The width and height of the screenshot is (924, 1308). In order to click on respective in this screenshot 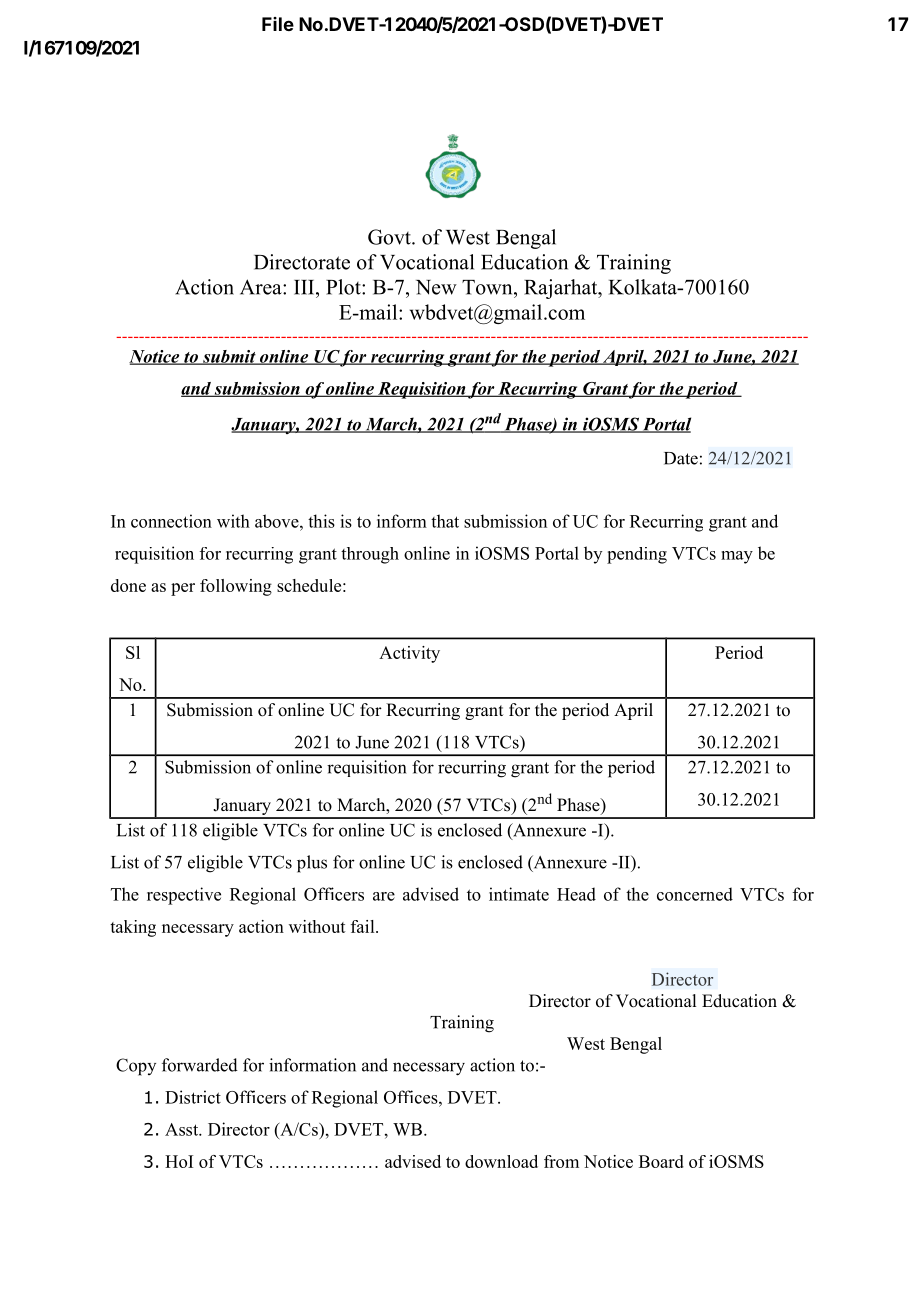, I will do `click(184, 896)`.
